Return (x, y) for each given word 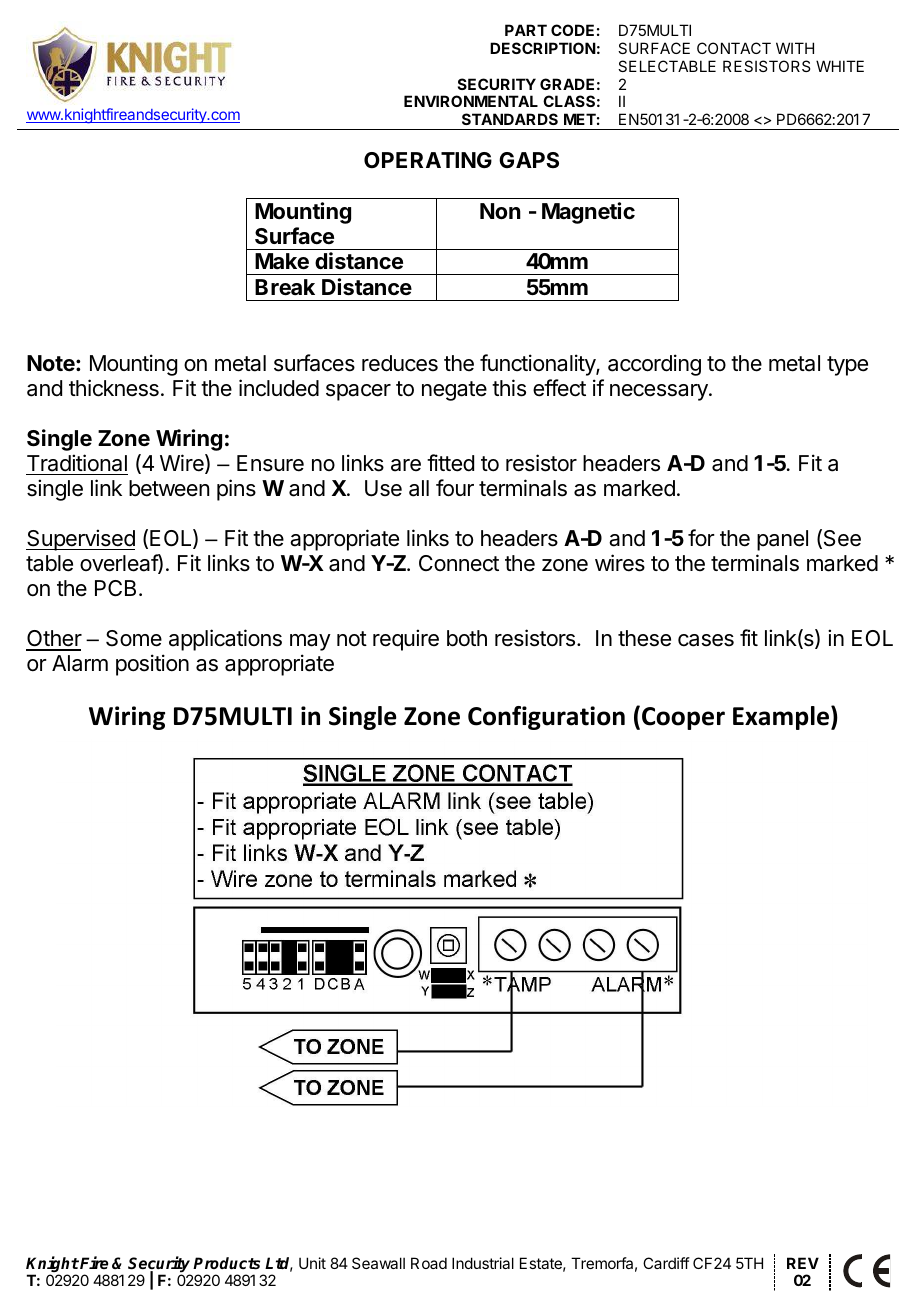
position (152, 665)
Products (226, 1263)
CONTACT (734, 48)
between (169, 488)
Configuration (546, 718)
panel (782, 540)
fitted (450, 463)
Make (282, 261)
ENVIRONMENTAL (471, 101)
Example (782, 718)
